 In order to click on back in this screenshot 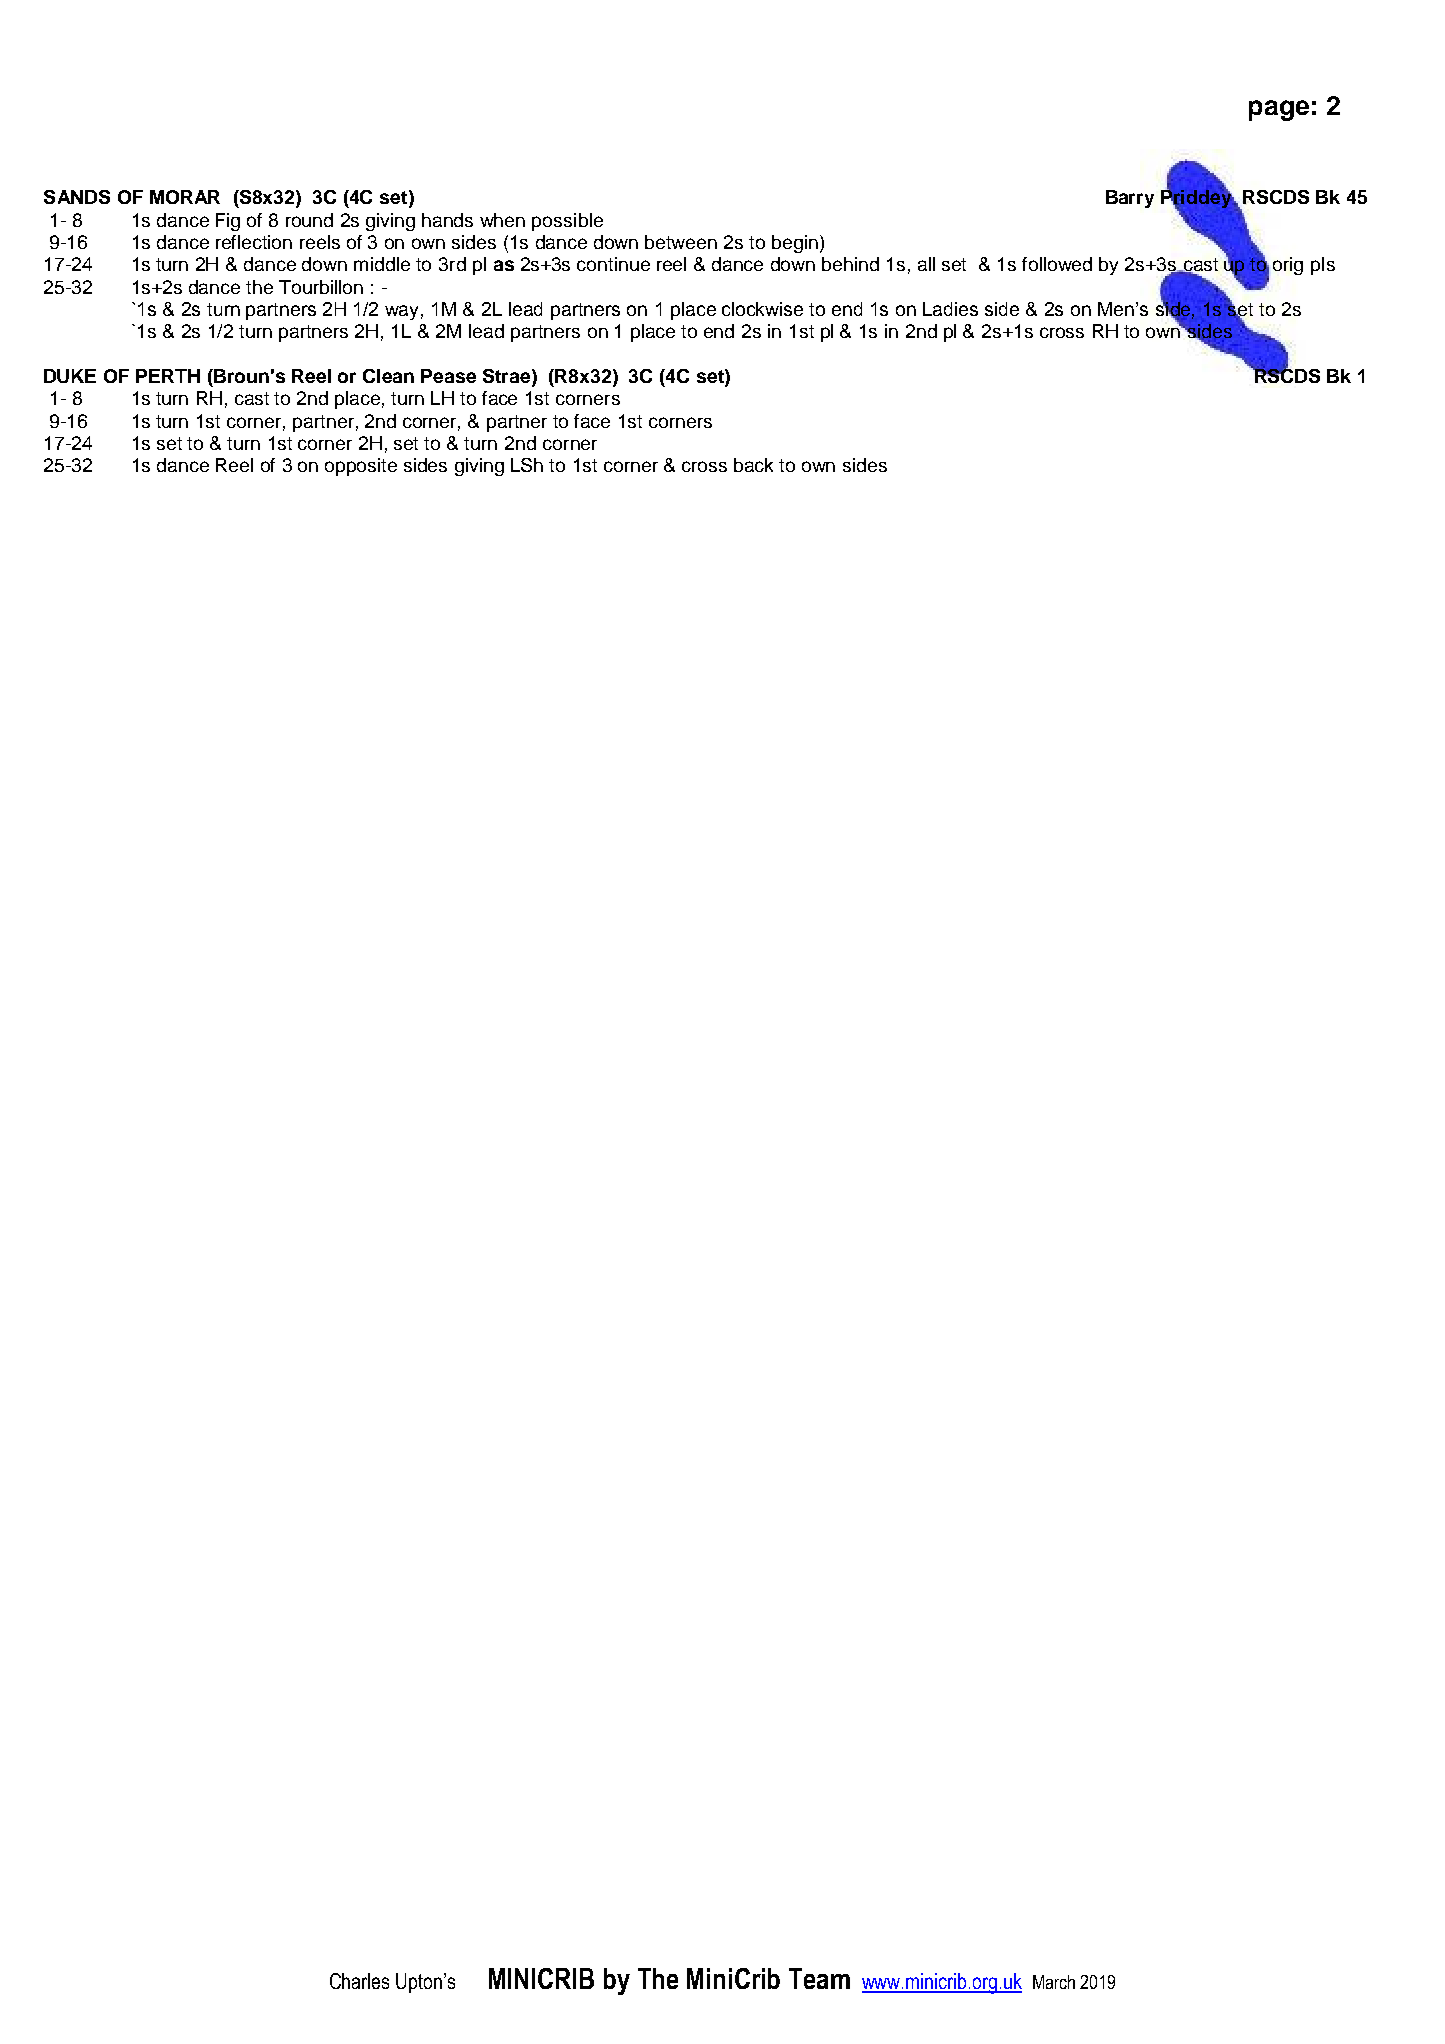, I will do `click(753, 465)`.
